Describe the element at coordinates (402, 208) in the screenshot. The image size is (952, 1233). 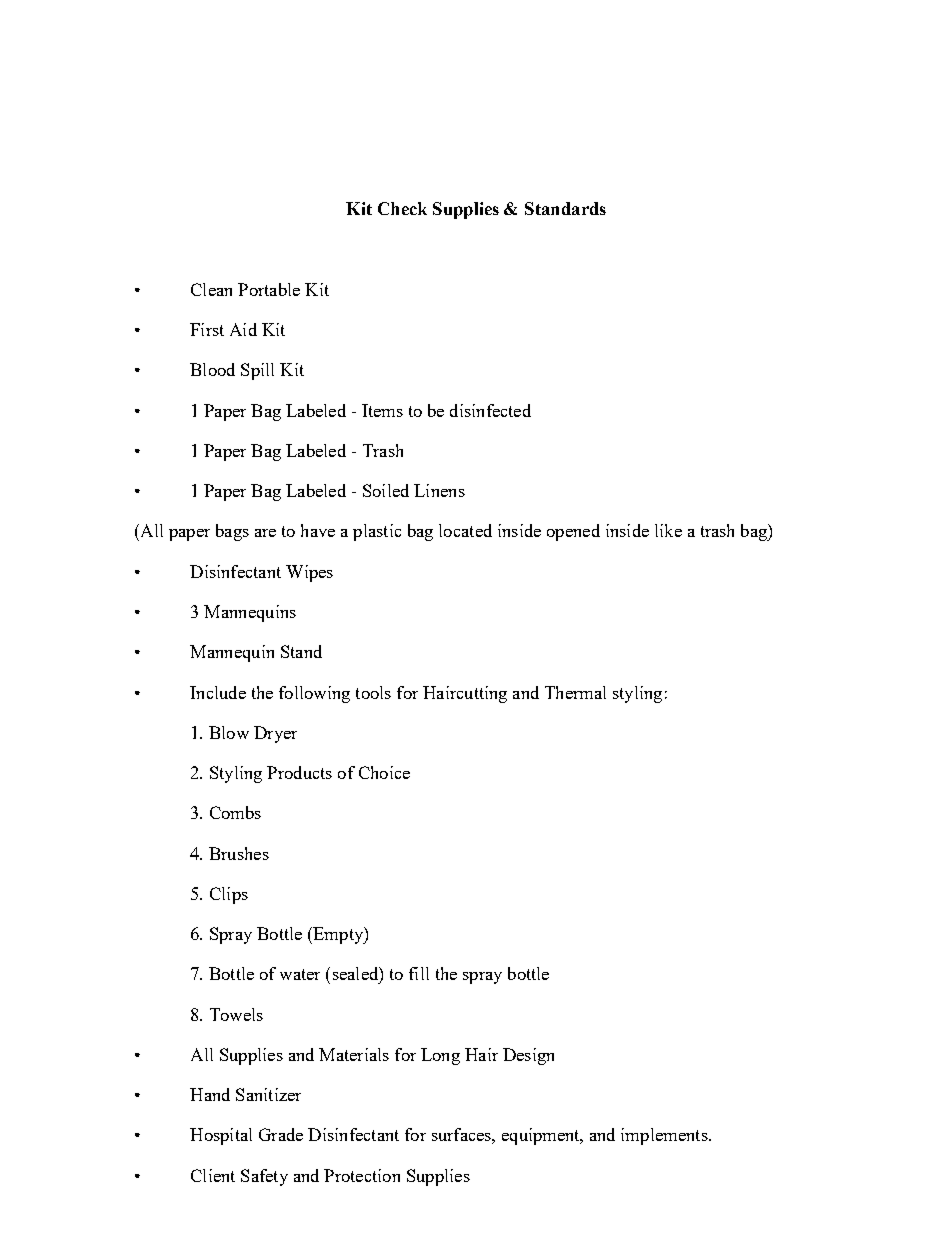
I see `Check` at that location.
